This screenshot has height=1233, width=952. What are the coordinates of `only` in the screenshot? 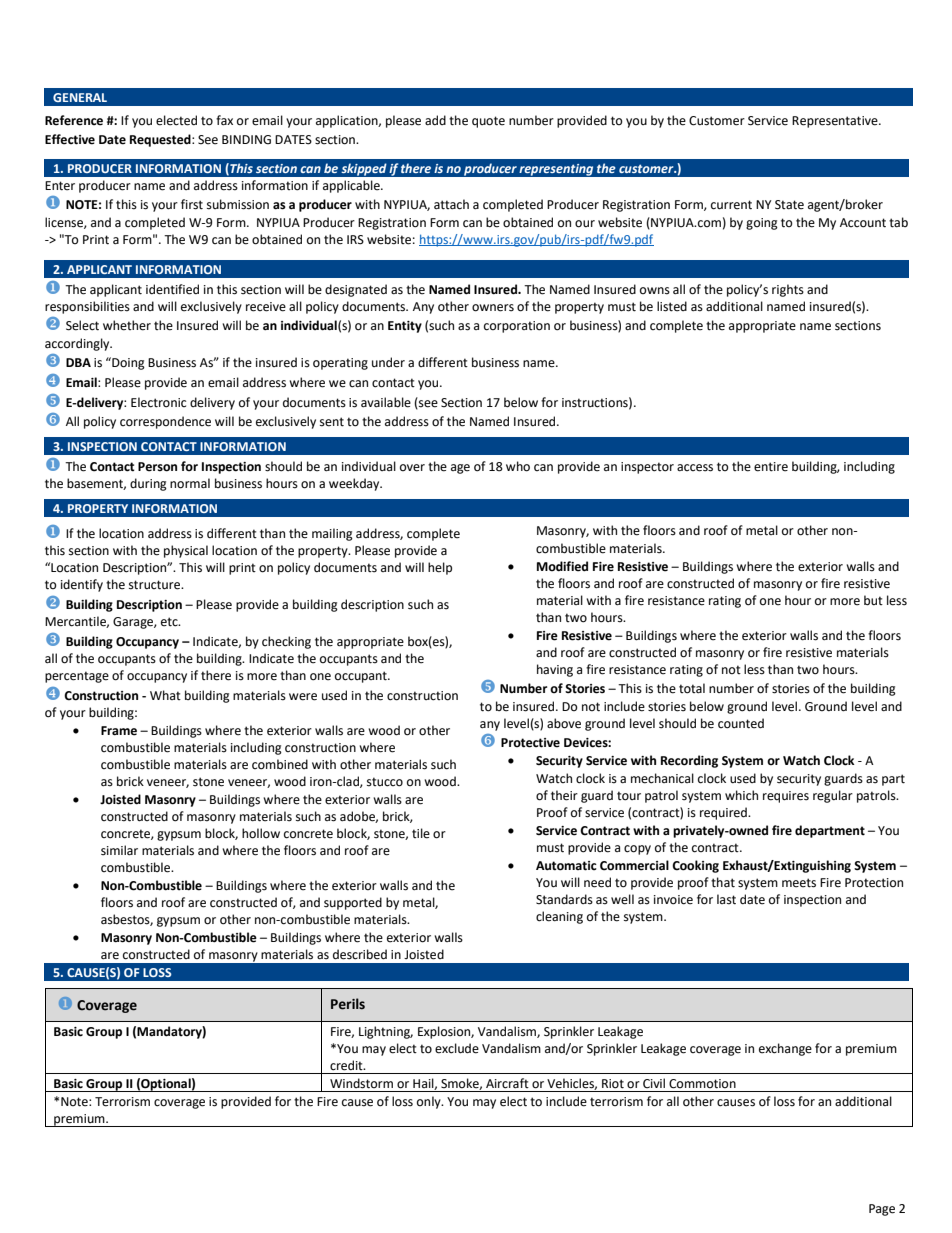 It's located at (430, 1102).
